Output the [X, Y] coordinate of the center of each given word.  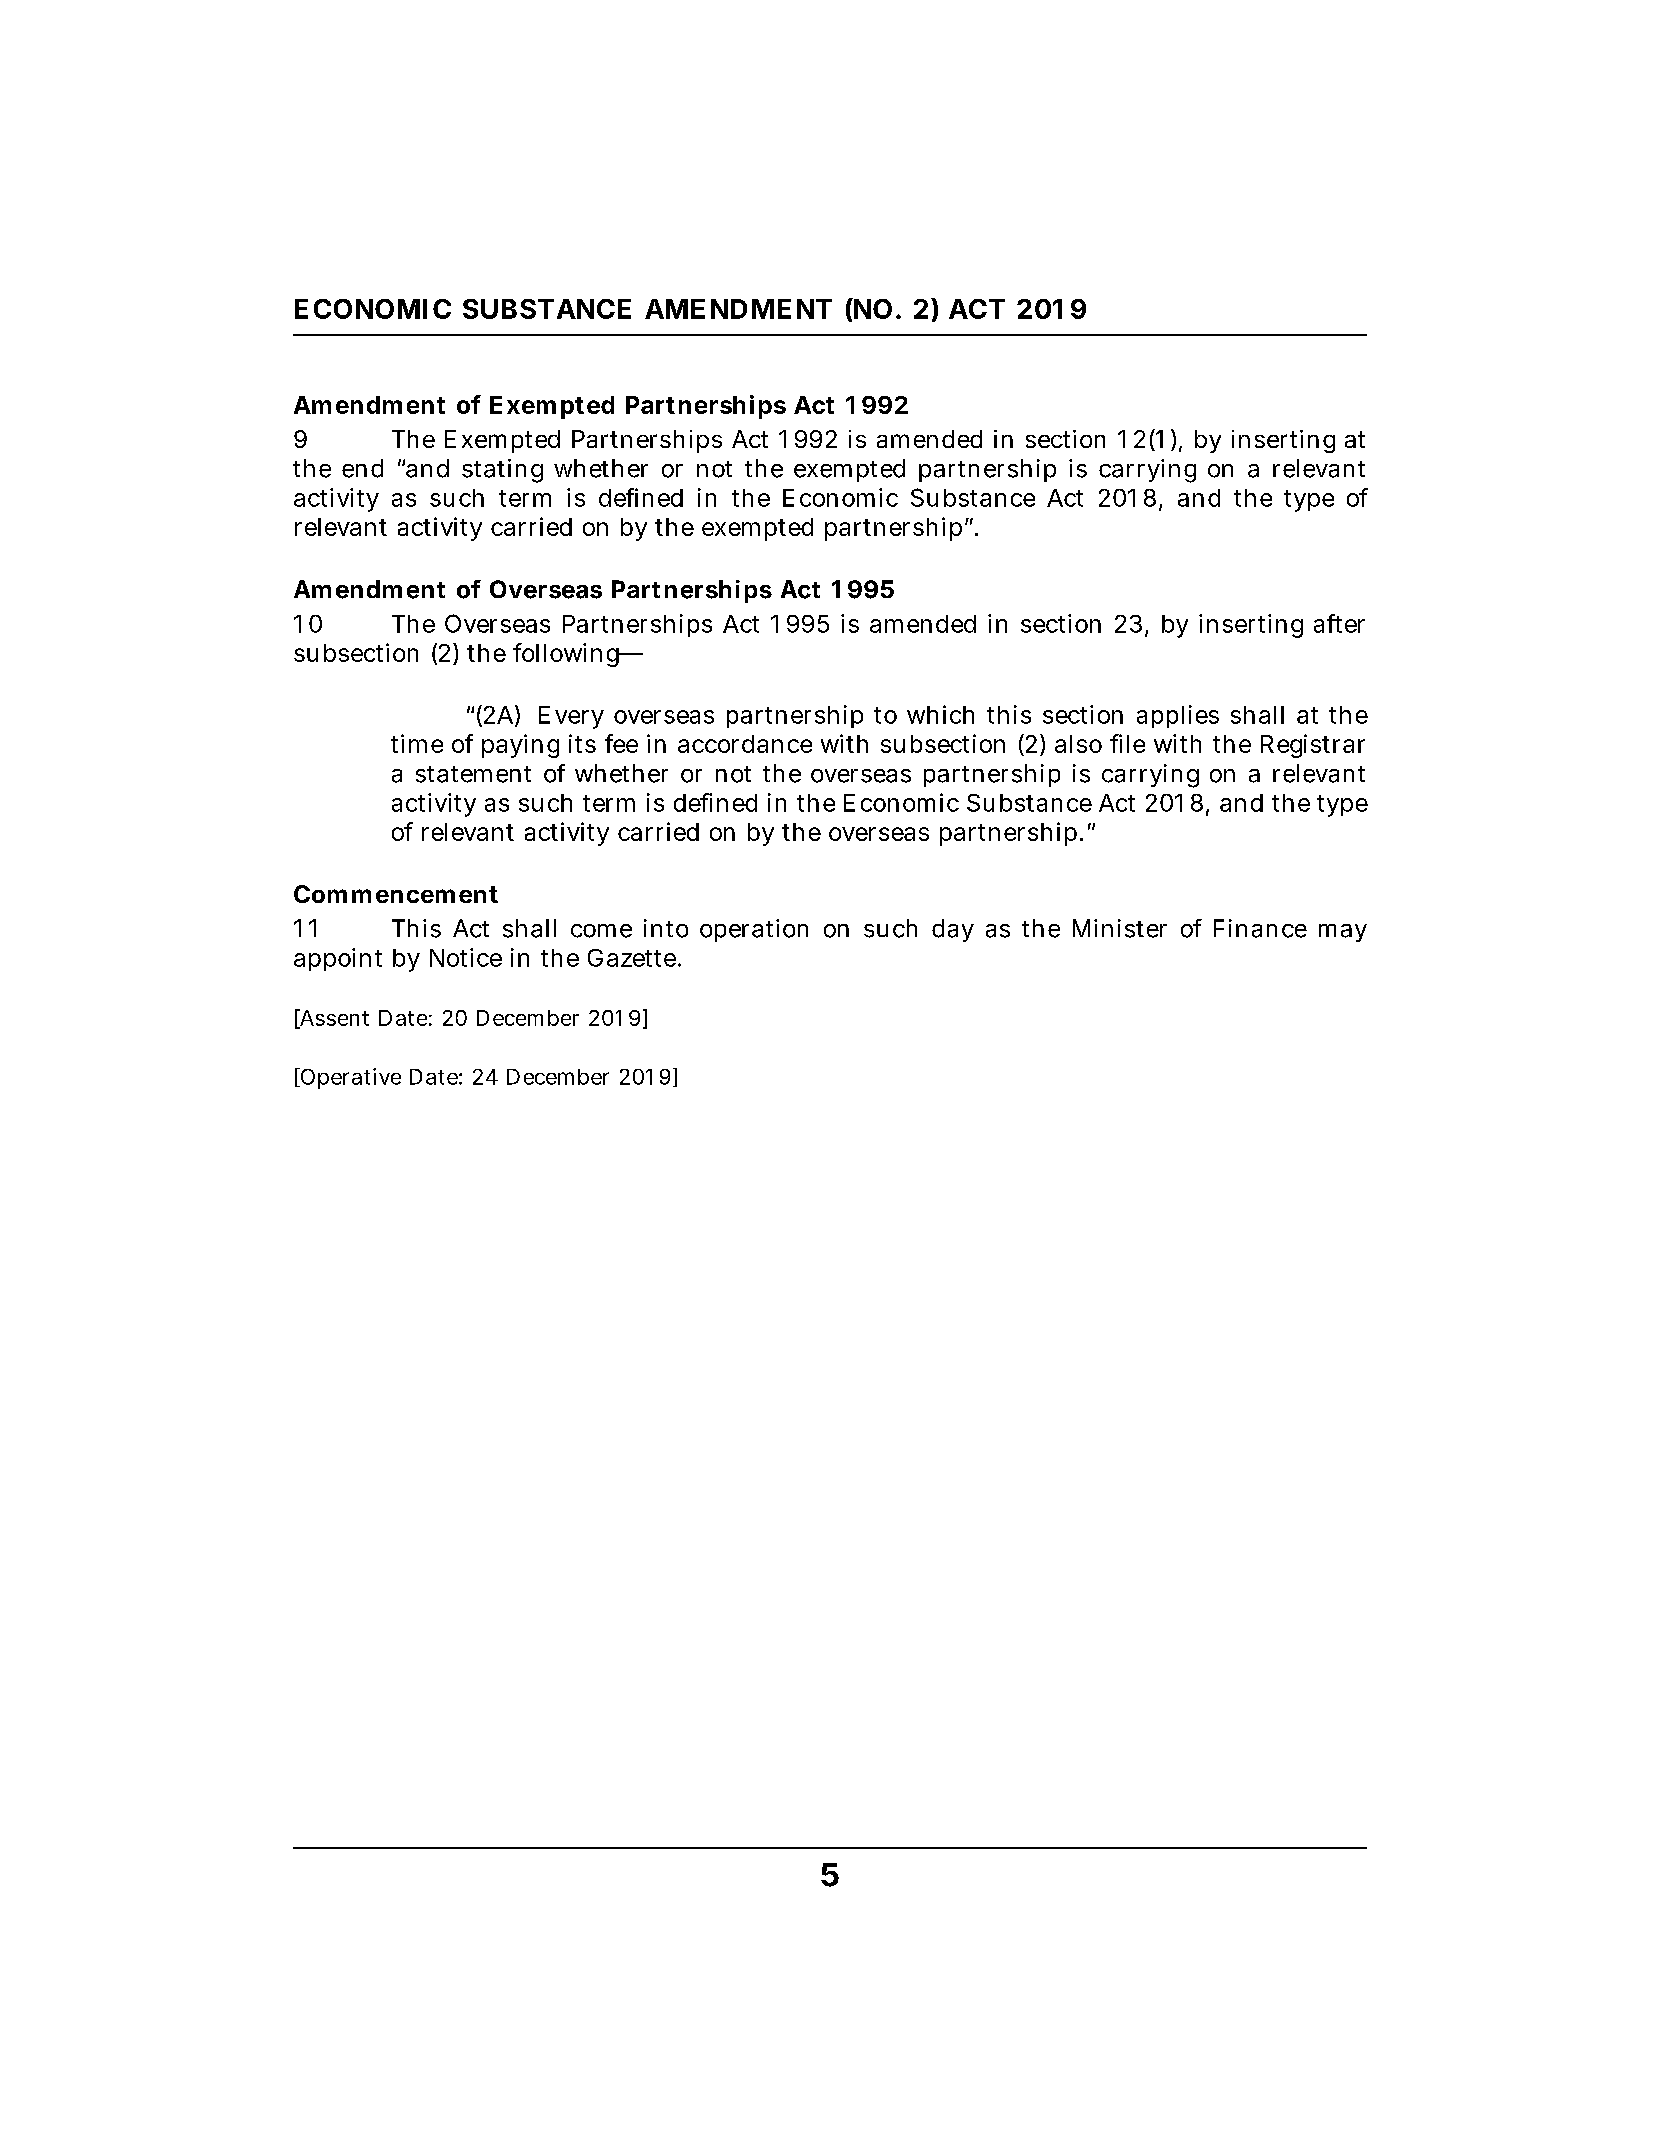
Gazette [632, 958]
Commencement [396, 894]
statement [473, 774]
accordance [745, 744]
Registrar [1313, 746]
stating [502, 471]
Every [571, 717]
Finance [1260, 928]
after [1339, 623]
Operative [349, 1078]
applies [1178, 716]
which [940, 714]
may [1343, 933]
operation [754, 930]
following [567, 655]
